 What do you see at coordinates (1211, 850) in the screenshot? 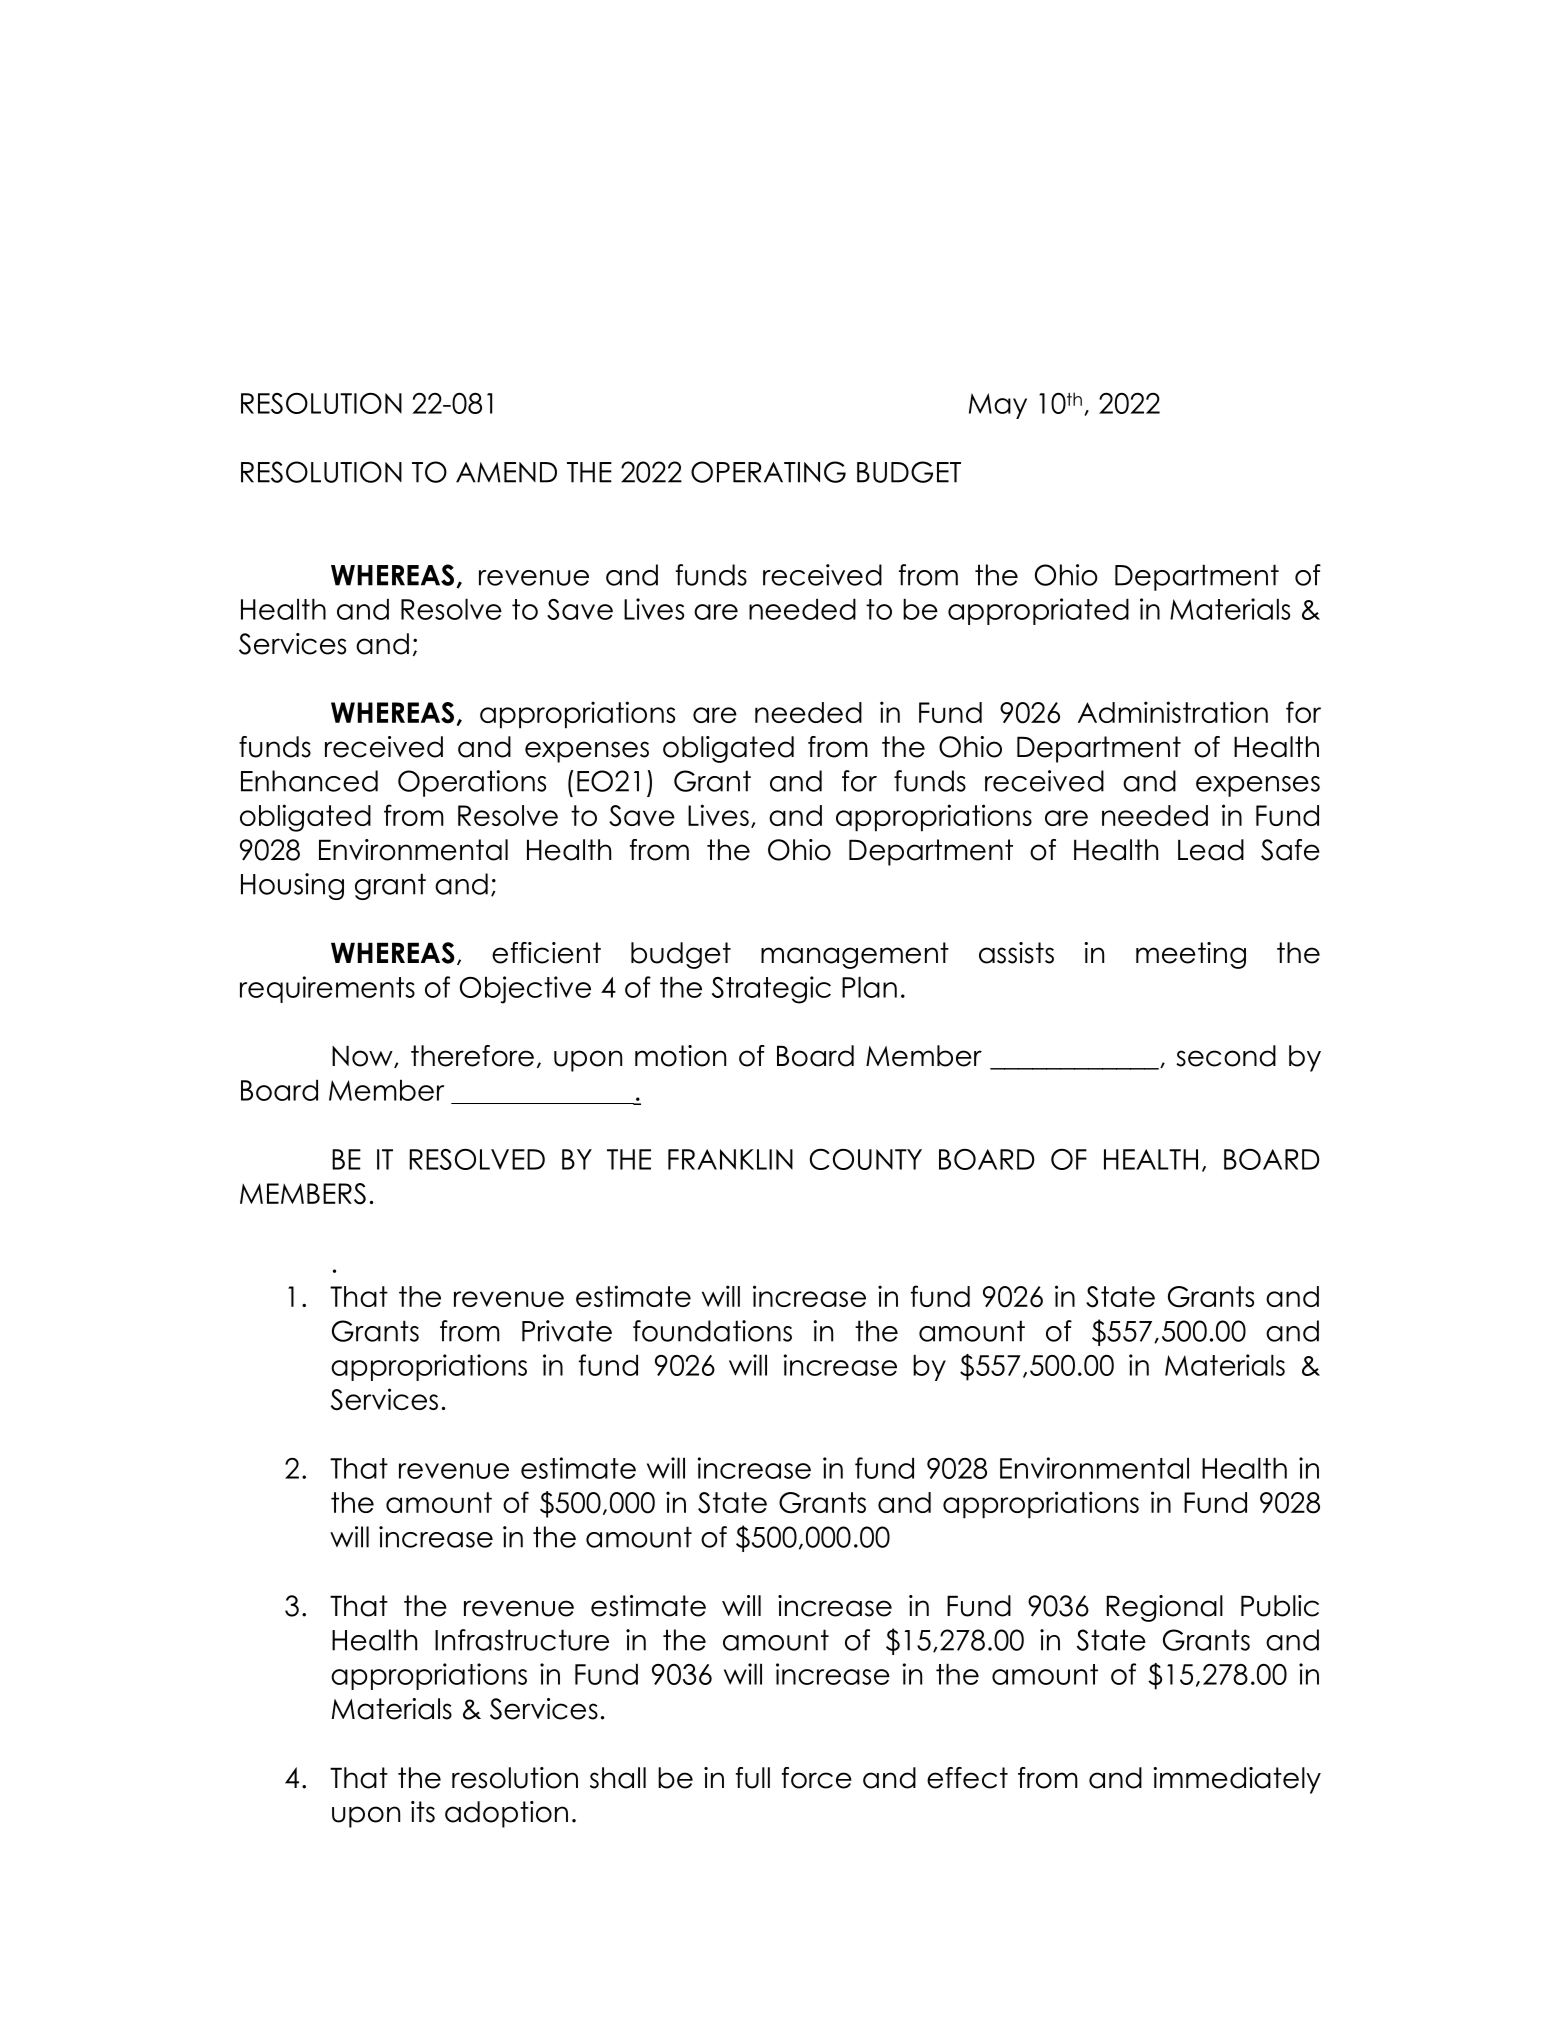
I see `Lead` at bounding box center [1211, 850].
